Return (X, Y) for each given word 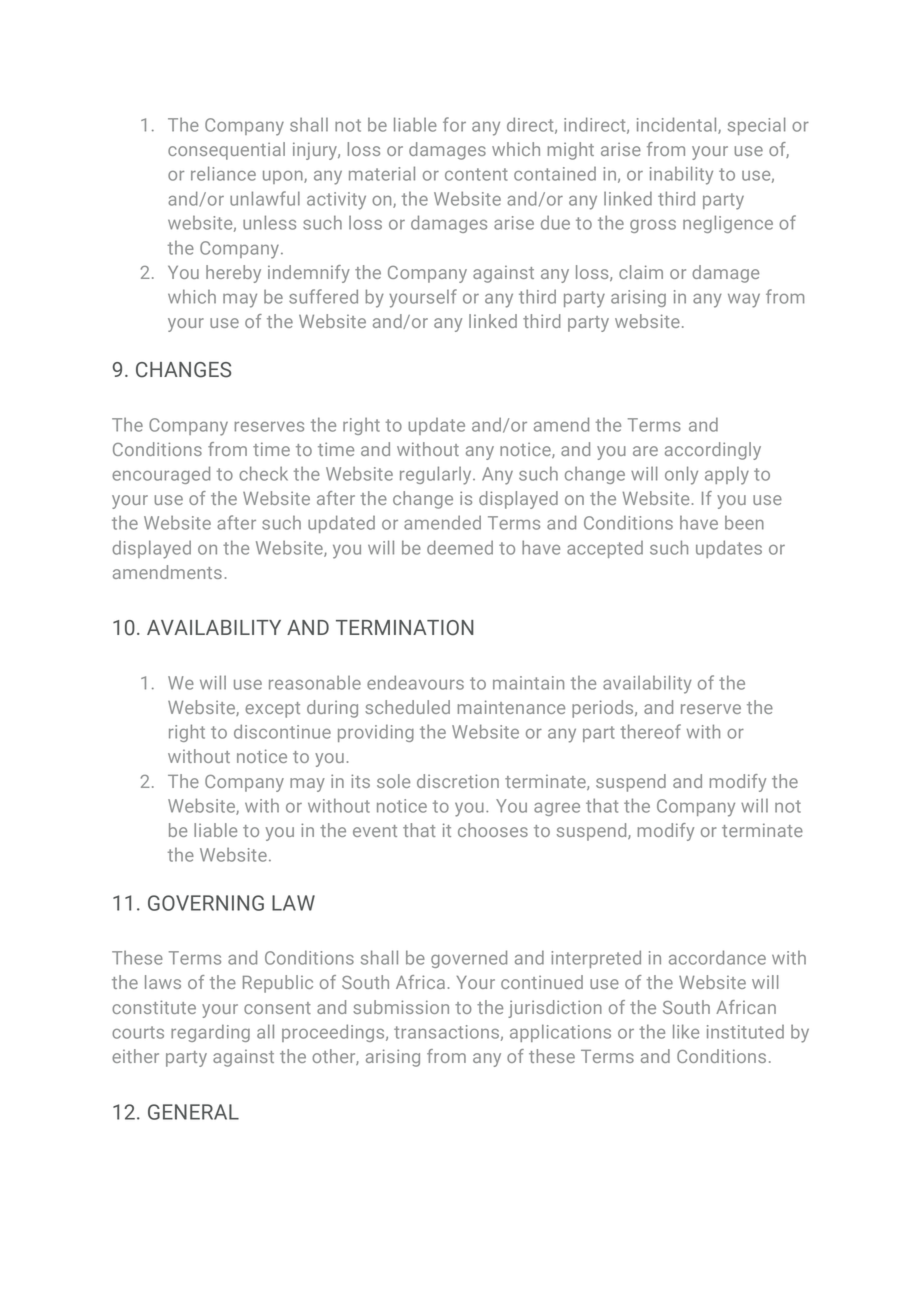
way (744, 300)
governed (469, 959)
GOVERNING (206, 903)
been (744, 523)
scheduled (407, 707)
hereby (233, 274)
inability (681, 175)
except (272, 710)
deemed (460, 547)
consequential (226, 151)
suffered (323, 296)
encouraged (161, 475)
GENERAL (193, 1112)
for (454, 124)
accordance (717, 957)
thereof (650, 731)
